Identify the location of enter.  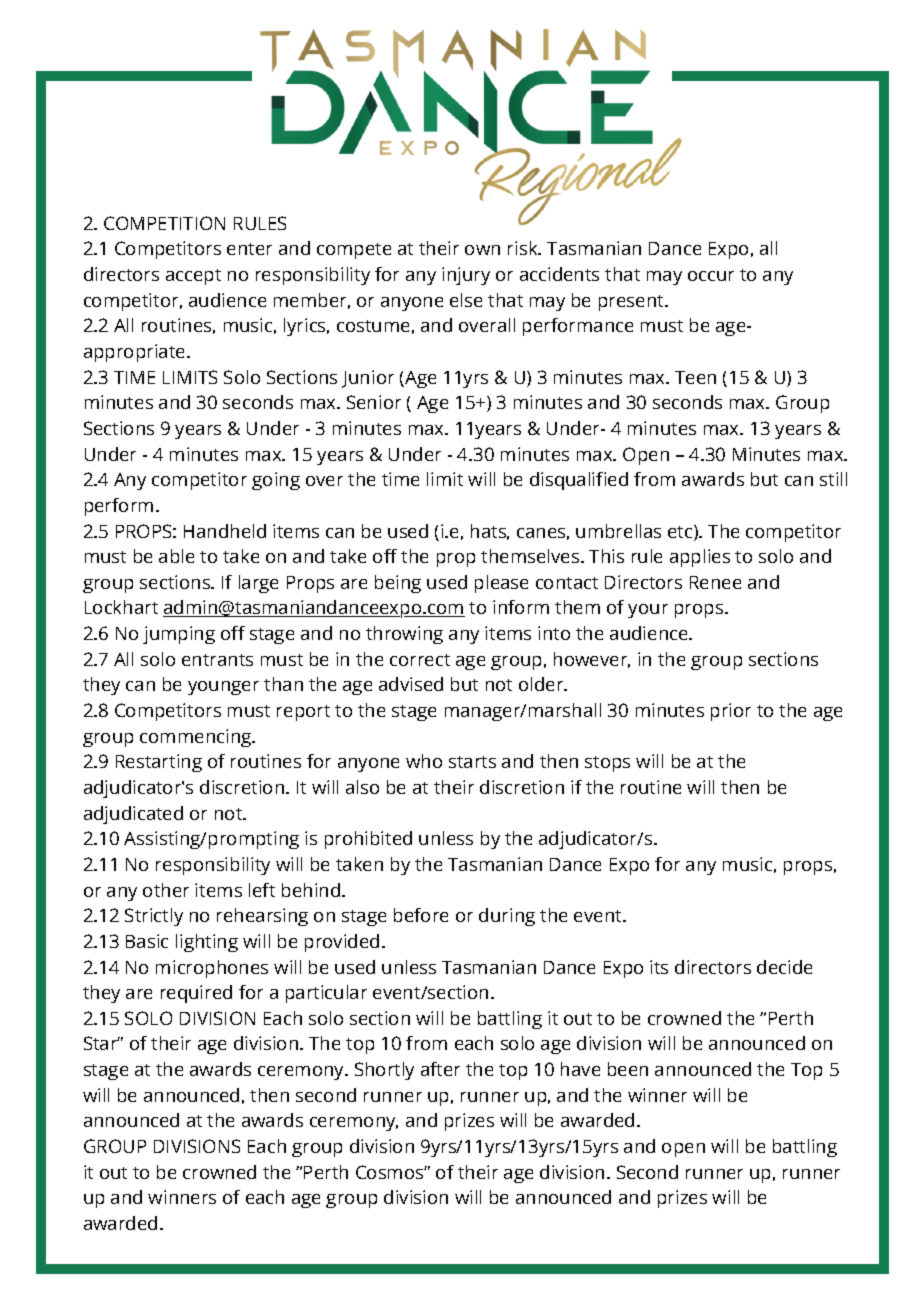
(249, 249).
